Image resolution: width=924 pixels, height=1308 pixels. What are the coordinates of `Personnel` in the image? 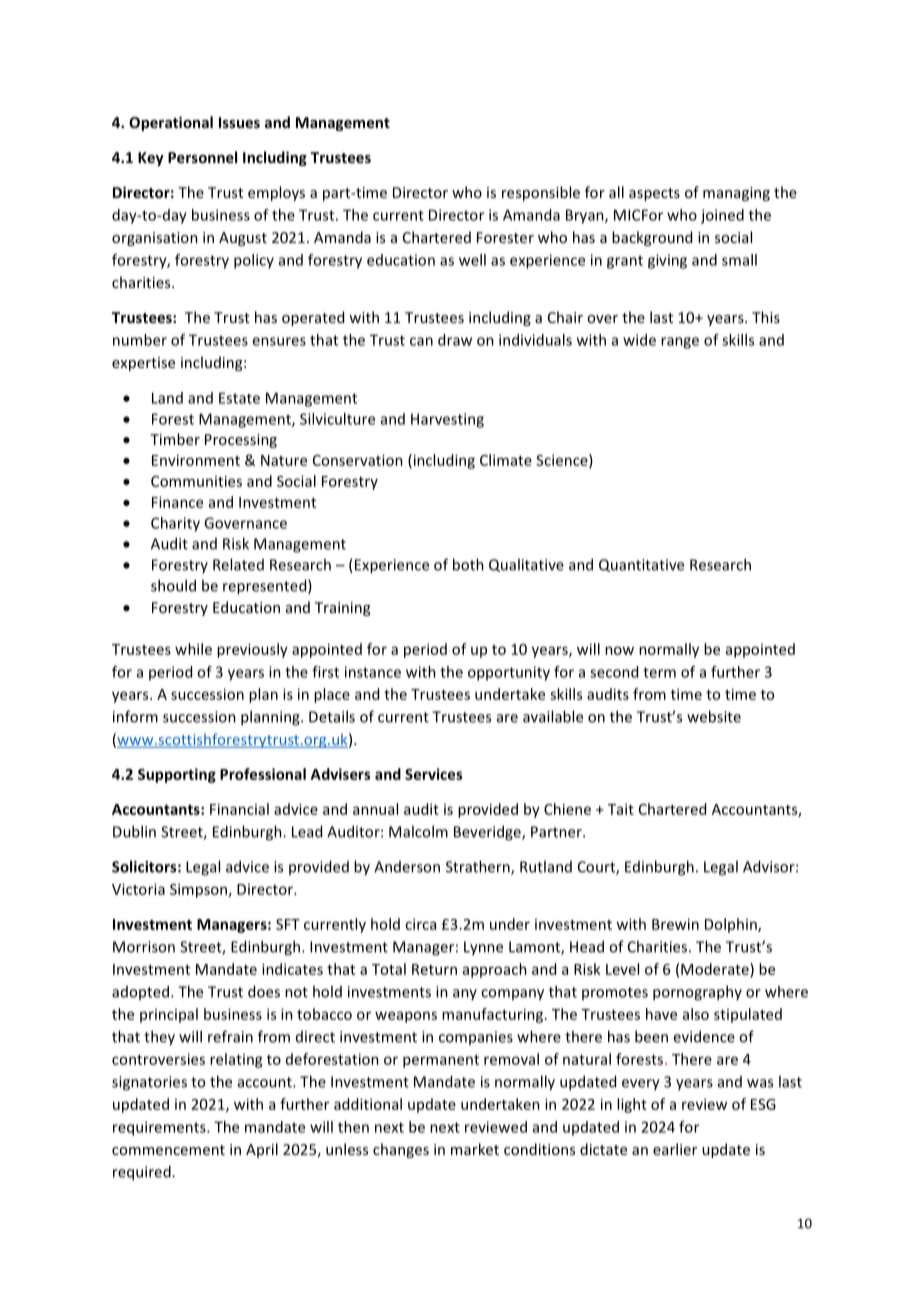 It's located at (202, 157).
